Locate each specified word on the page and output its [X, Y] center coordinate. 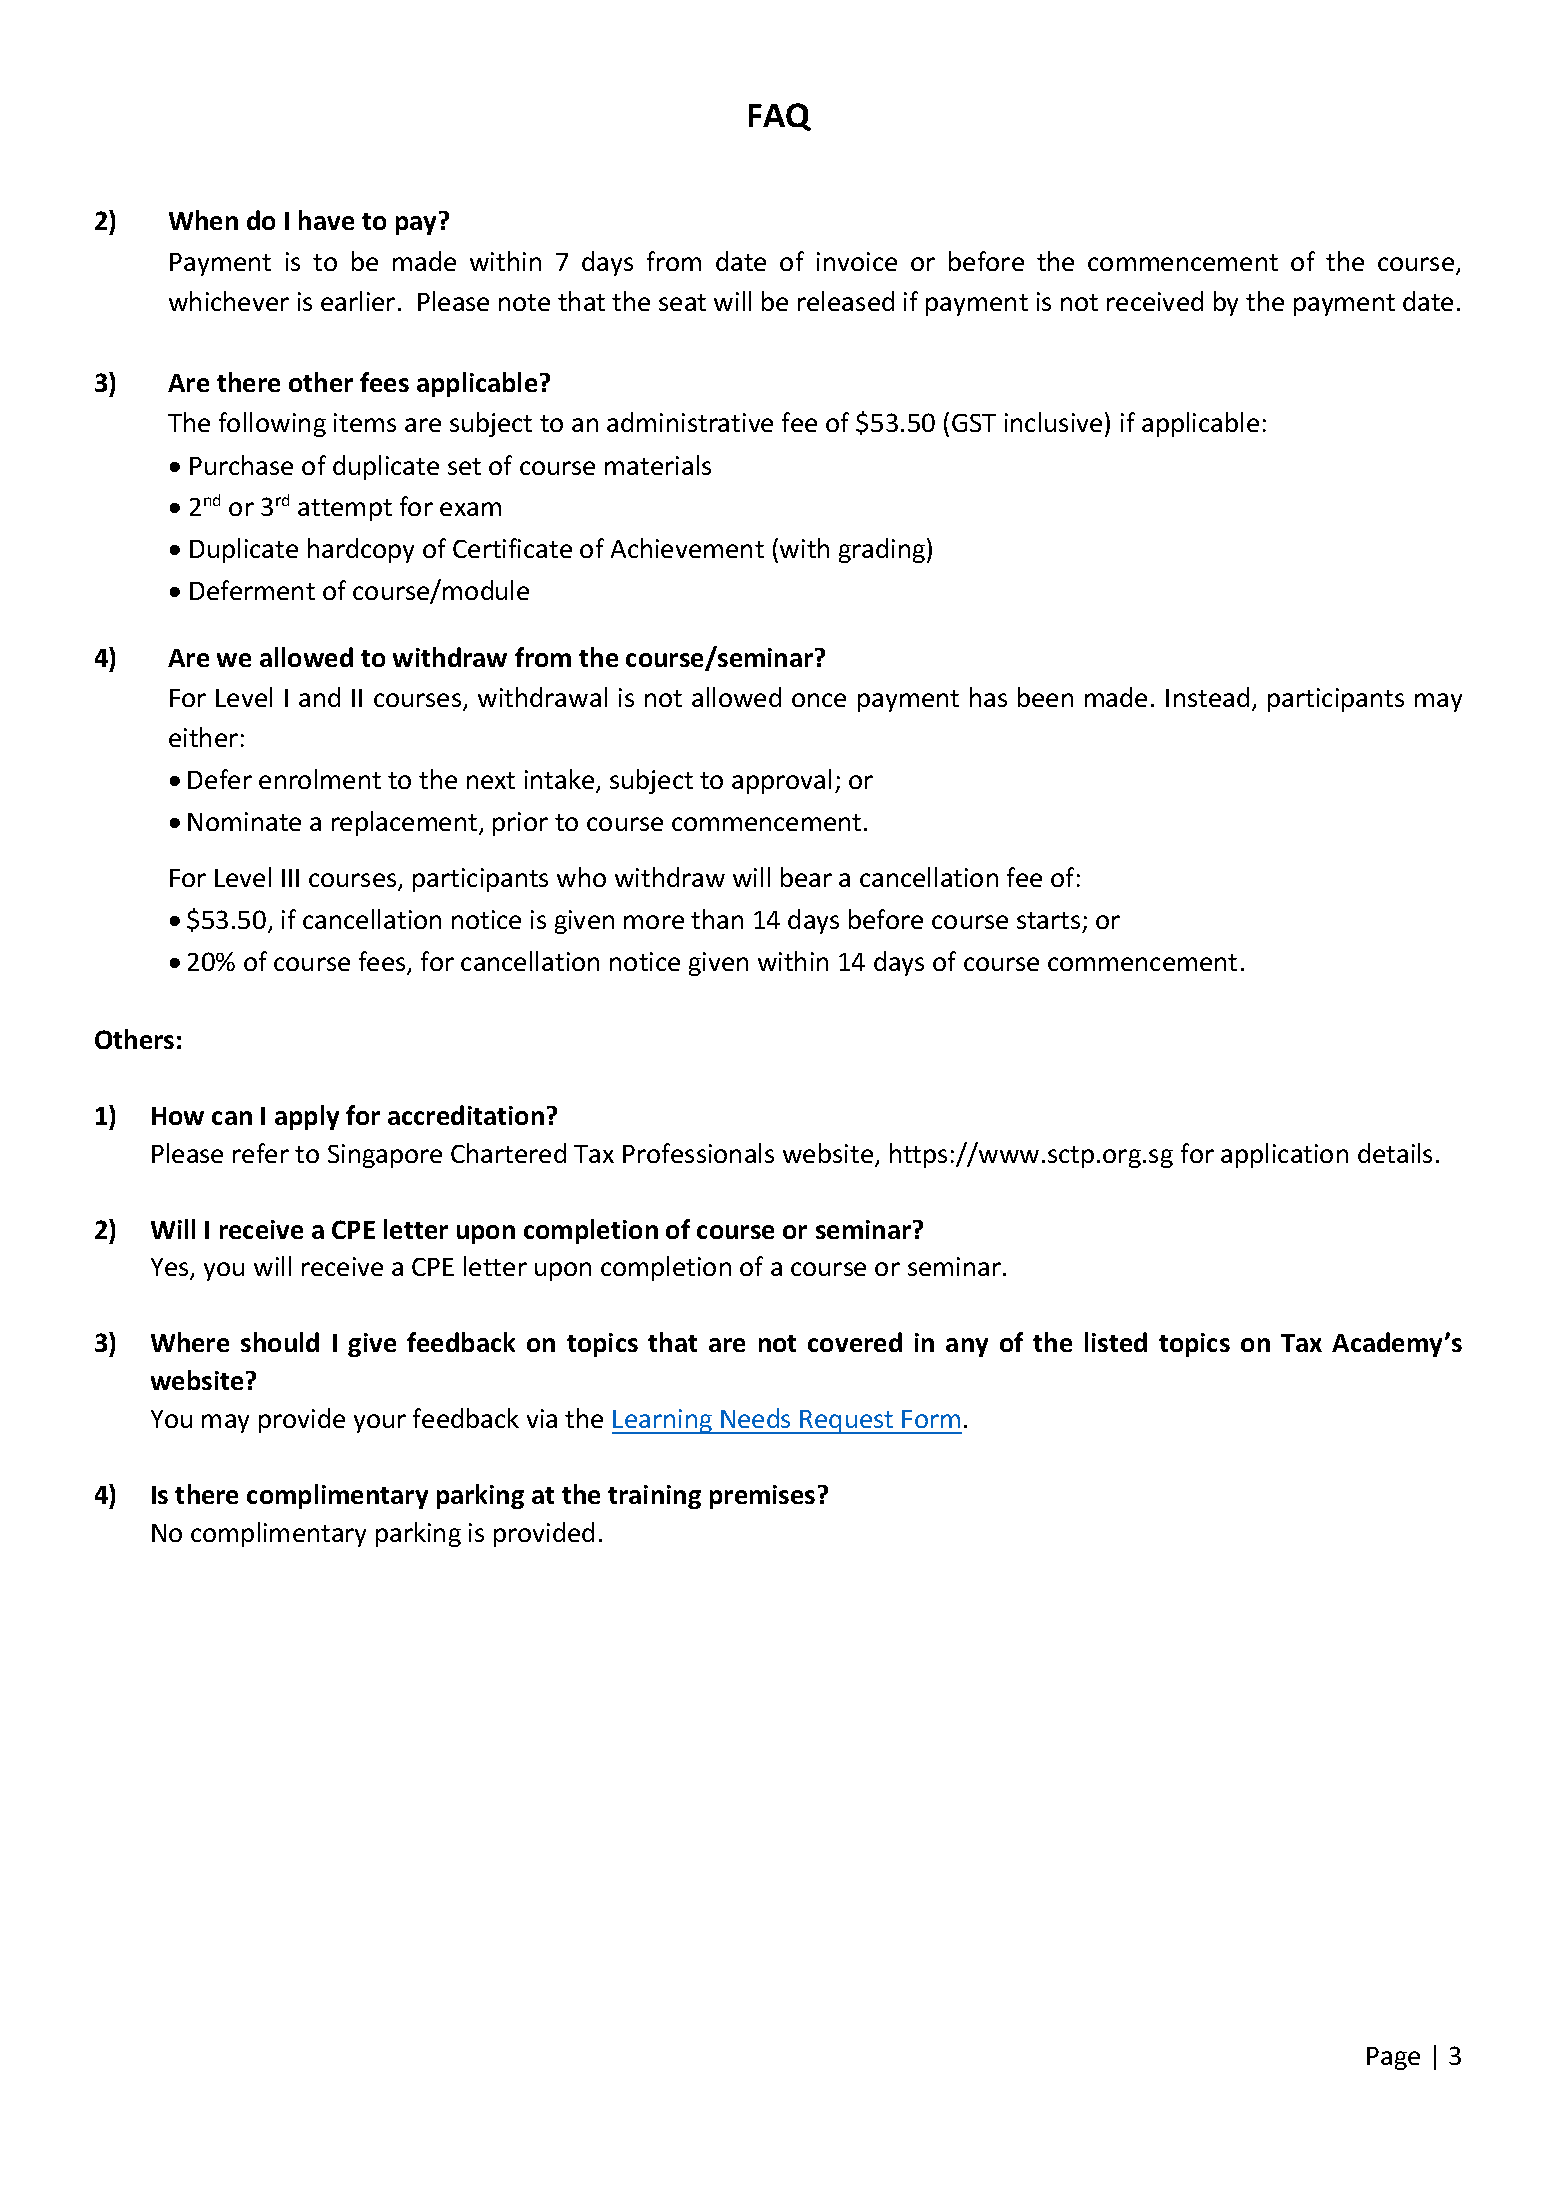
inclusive [1053, 422]
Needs [755, 1418]
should [280, 1342]
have [326, 220]
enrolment [320, 779]
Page [1393, 2058]
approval [781, 781]
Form [931, 1419]
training [654, 1497]
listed [1116, 1342]
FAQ [780, 117]
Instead [1207, 697]
